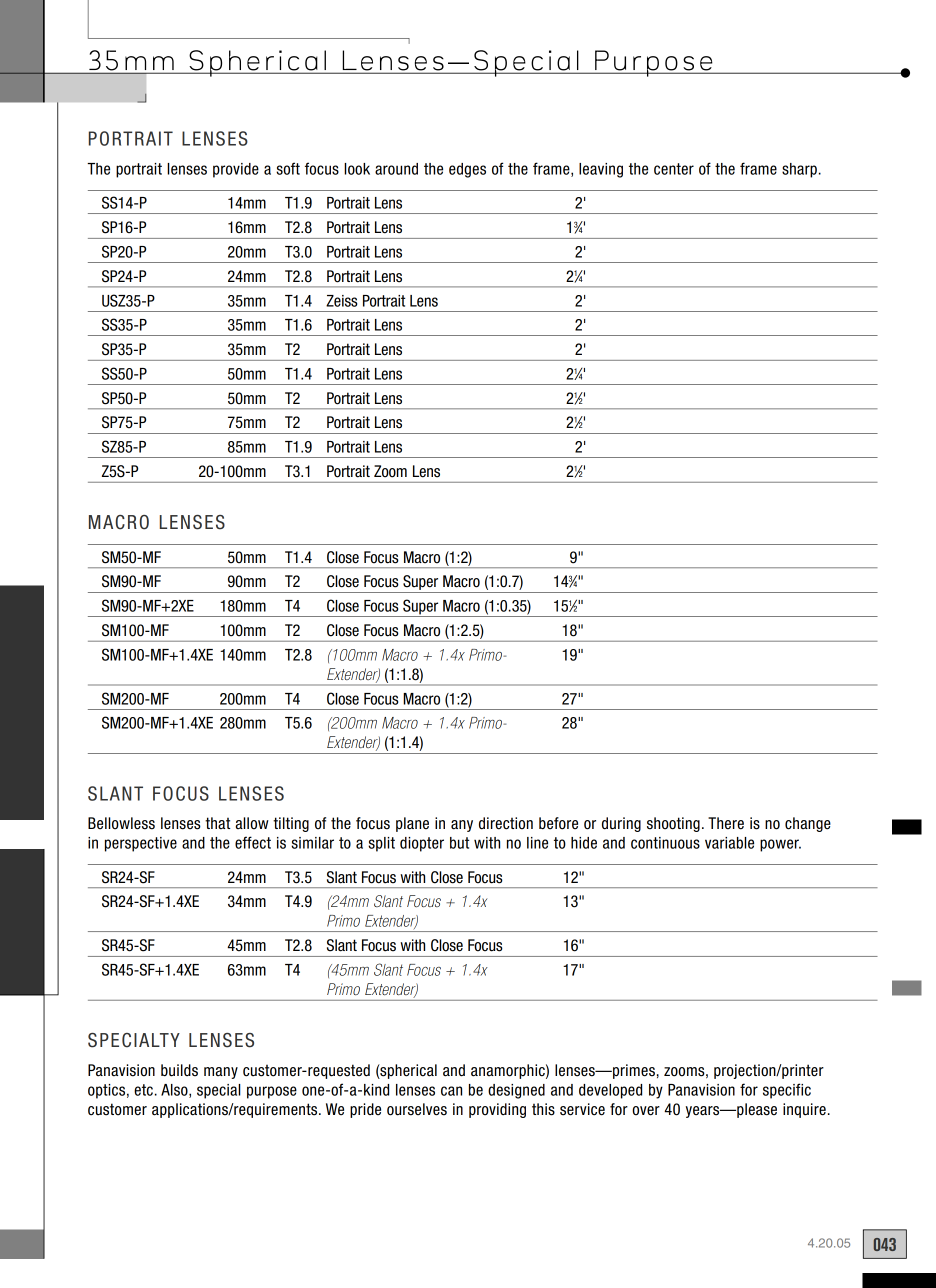 Image resolution: width=936 pixels, height=1288 pixels. I want to click on many, so click(221, 1073).
